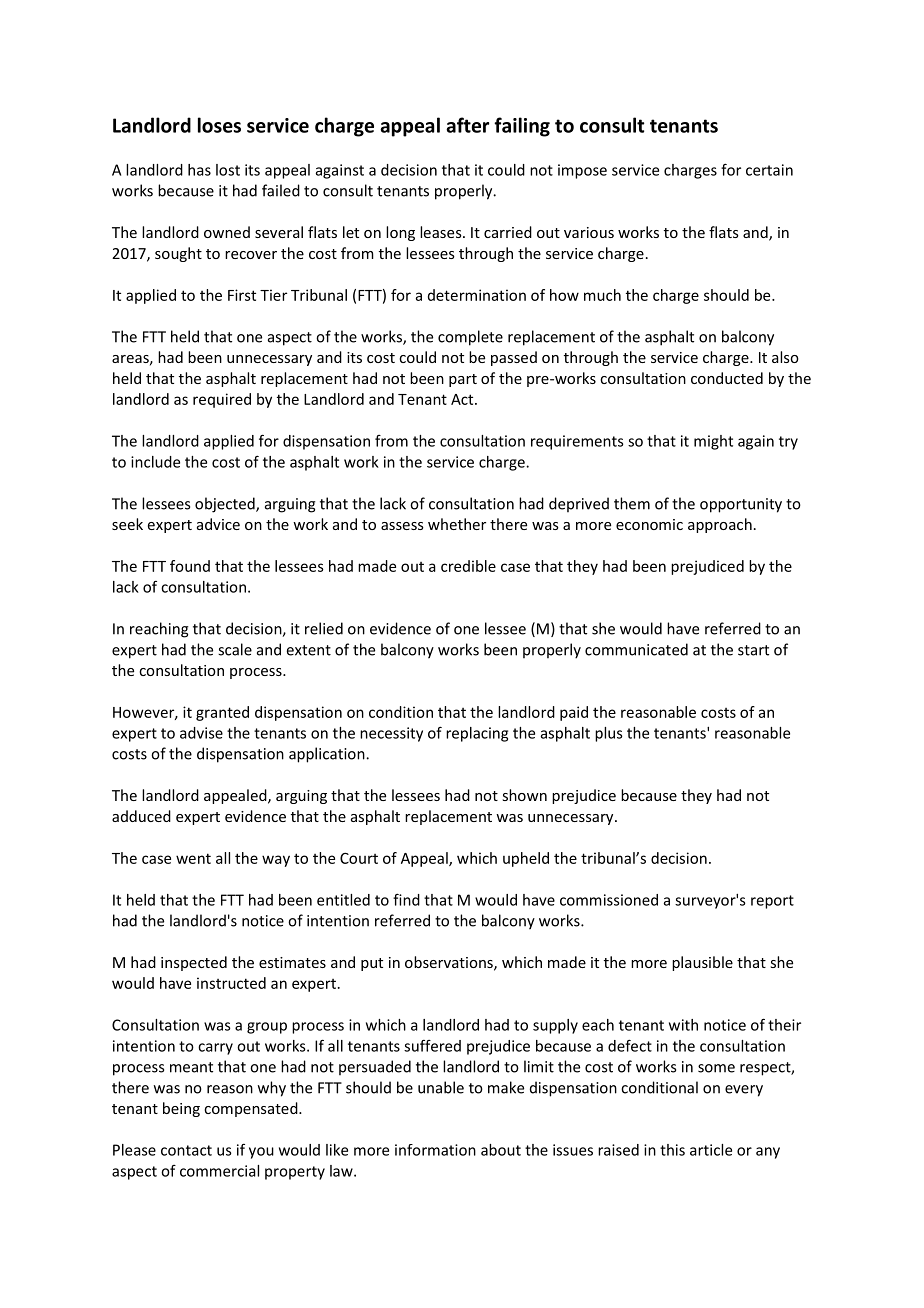  What do you see at coordinates (769, 170) in the page?
I see `certain` at bounding box center [769, 170].
